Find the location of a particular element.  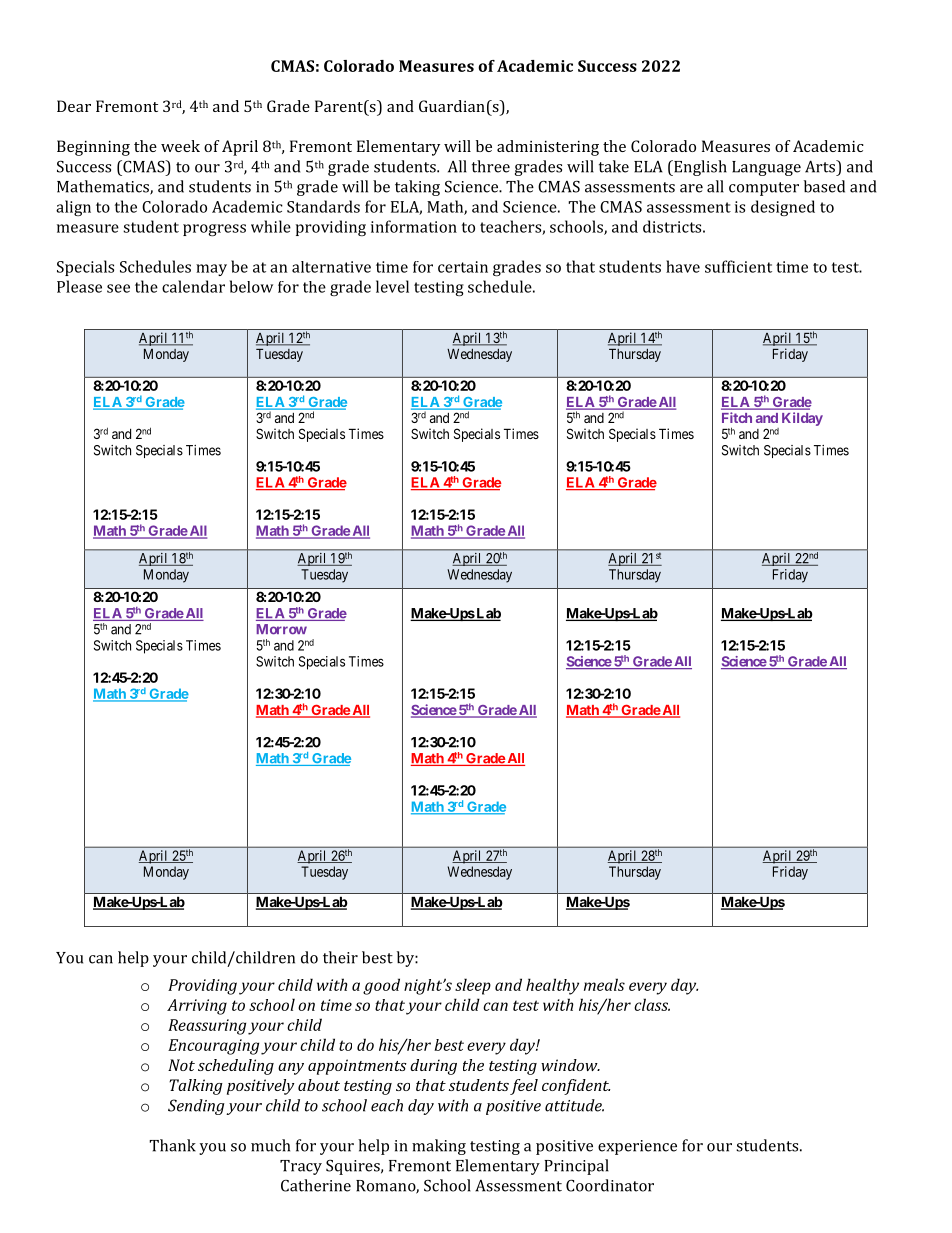

Language is located at coordinates (766, 168).
